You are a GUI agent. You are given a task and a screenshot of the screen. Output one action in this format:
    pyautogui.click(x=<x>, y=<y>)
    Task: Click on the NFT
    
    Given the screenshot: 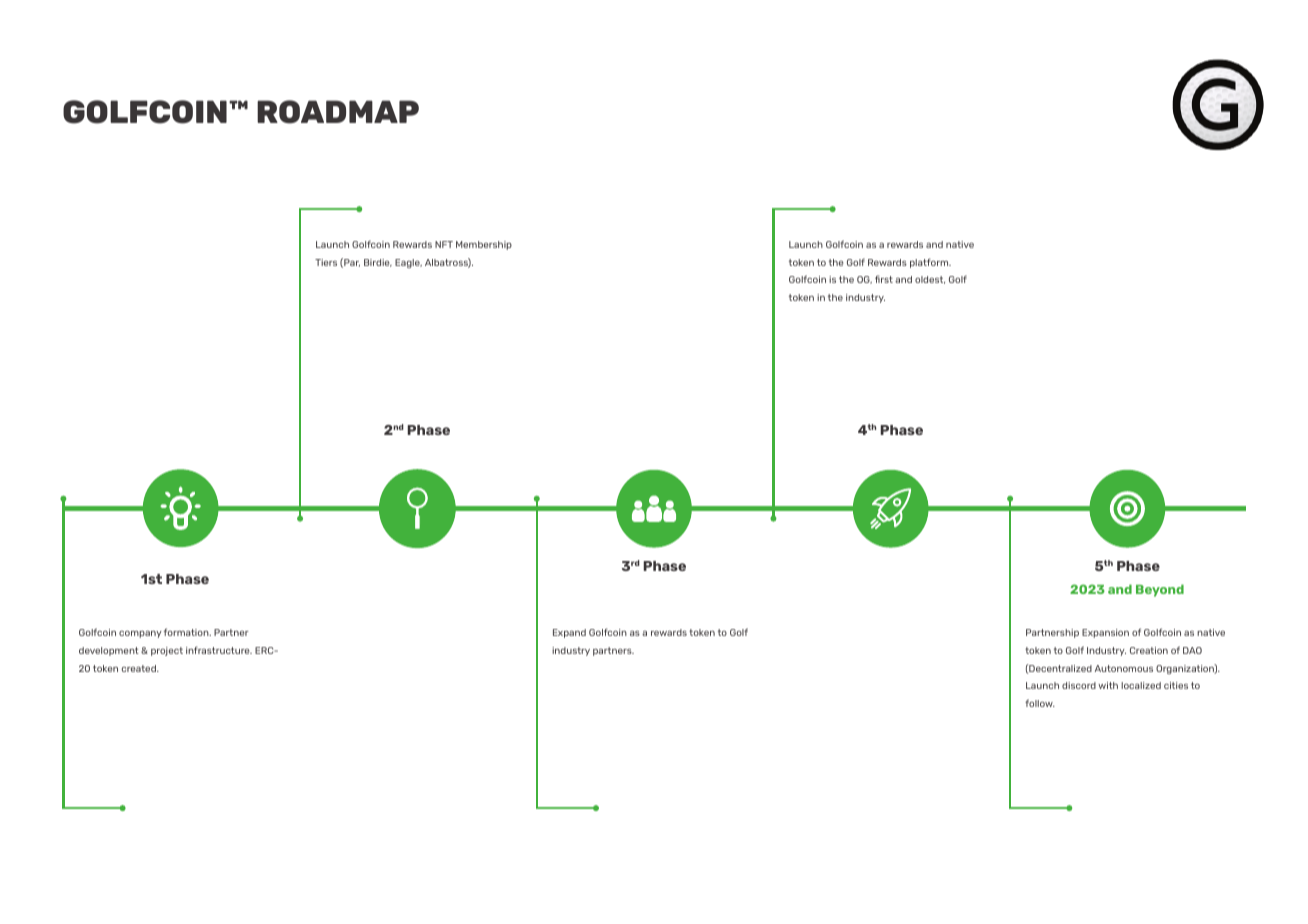 What is the action you would take?
    pyautogui.click(x=444, y=244)
